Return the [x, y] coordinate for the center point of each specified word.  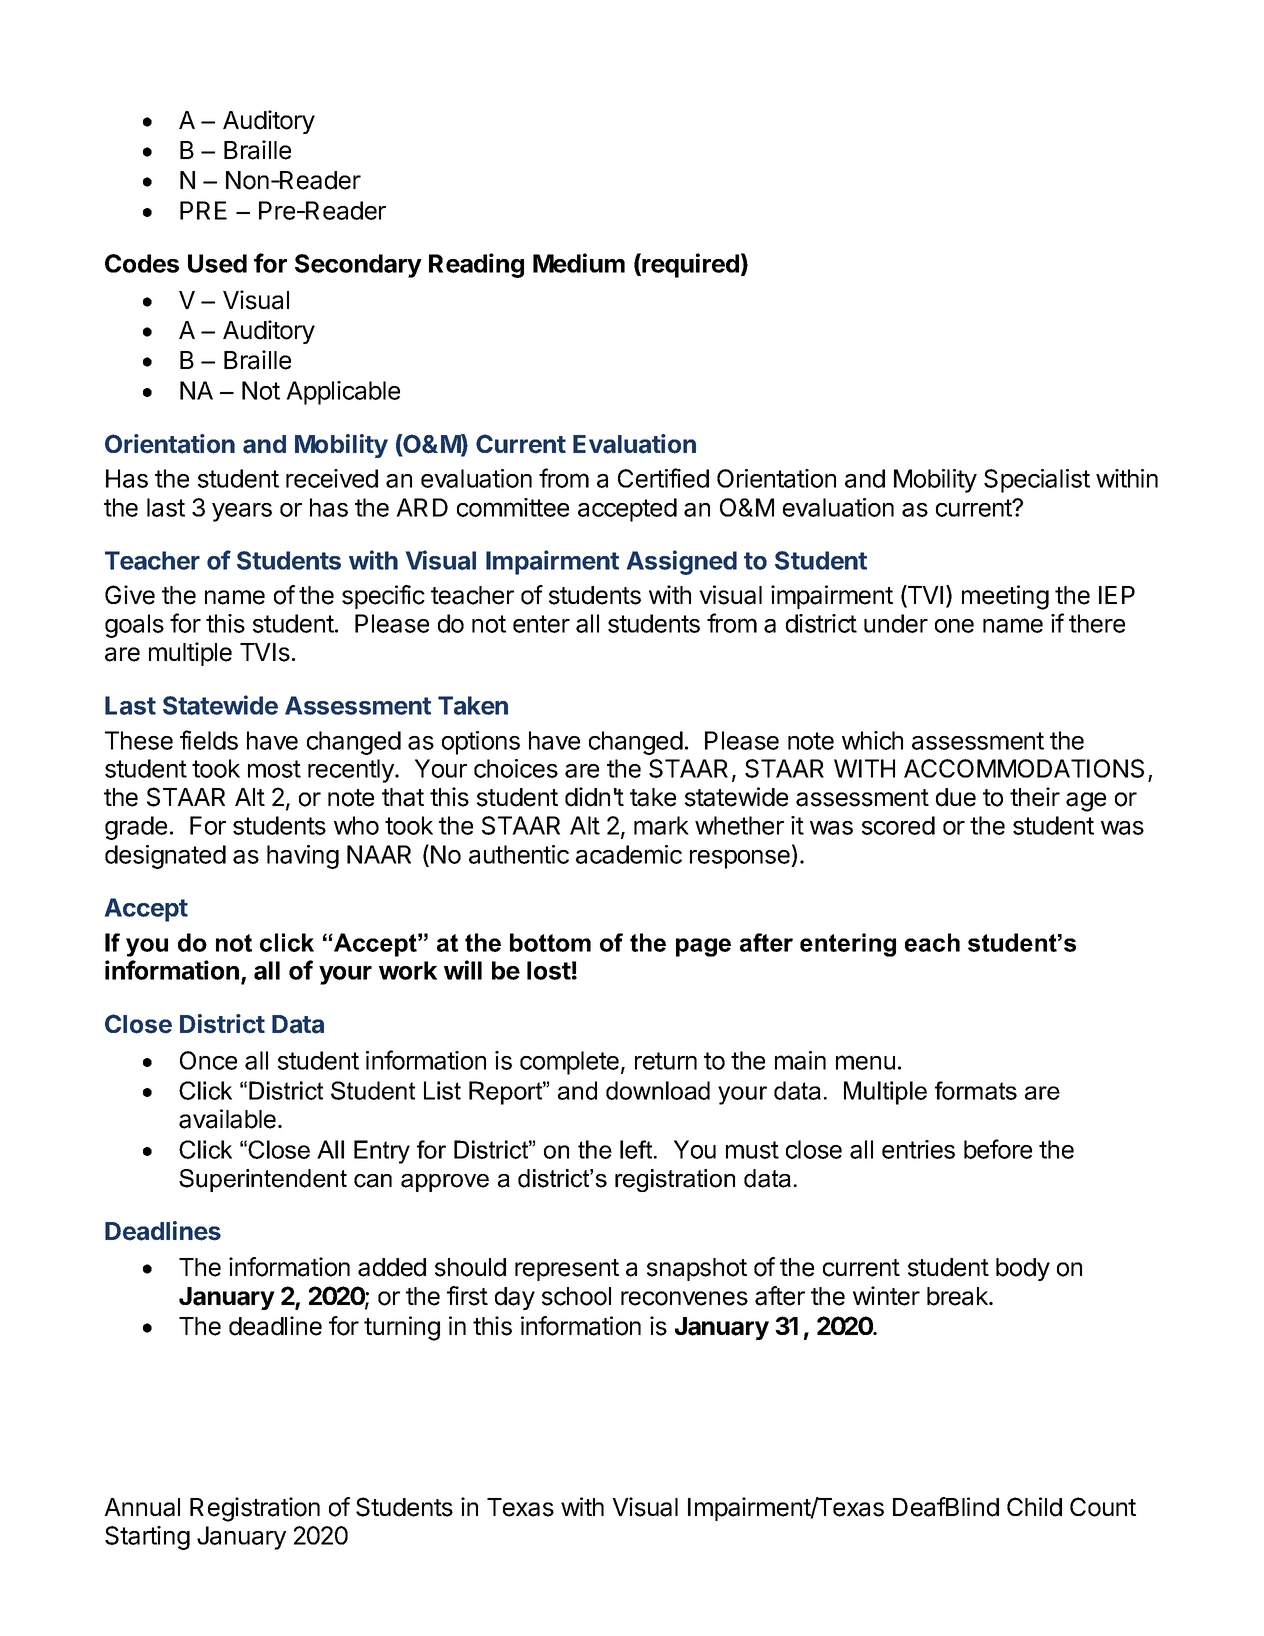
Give [130, 595]
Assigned [682, 562]
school [576, 1296]
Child [1034, 1507]
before [998, 1149]
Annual [142, 1507]
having [303, 857]
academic [629, 854]
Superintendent [263, 1180]
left [637, 1149]
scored [898, 825]
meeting [1005, 597]
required [689, 265]
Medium [579, 263]
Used [217, 263]
